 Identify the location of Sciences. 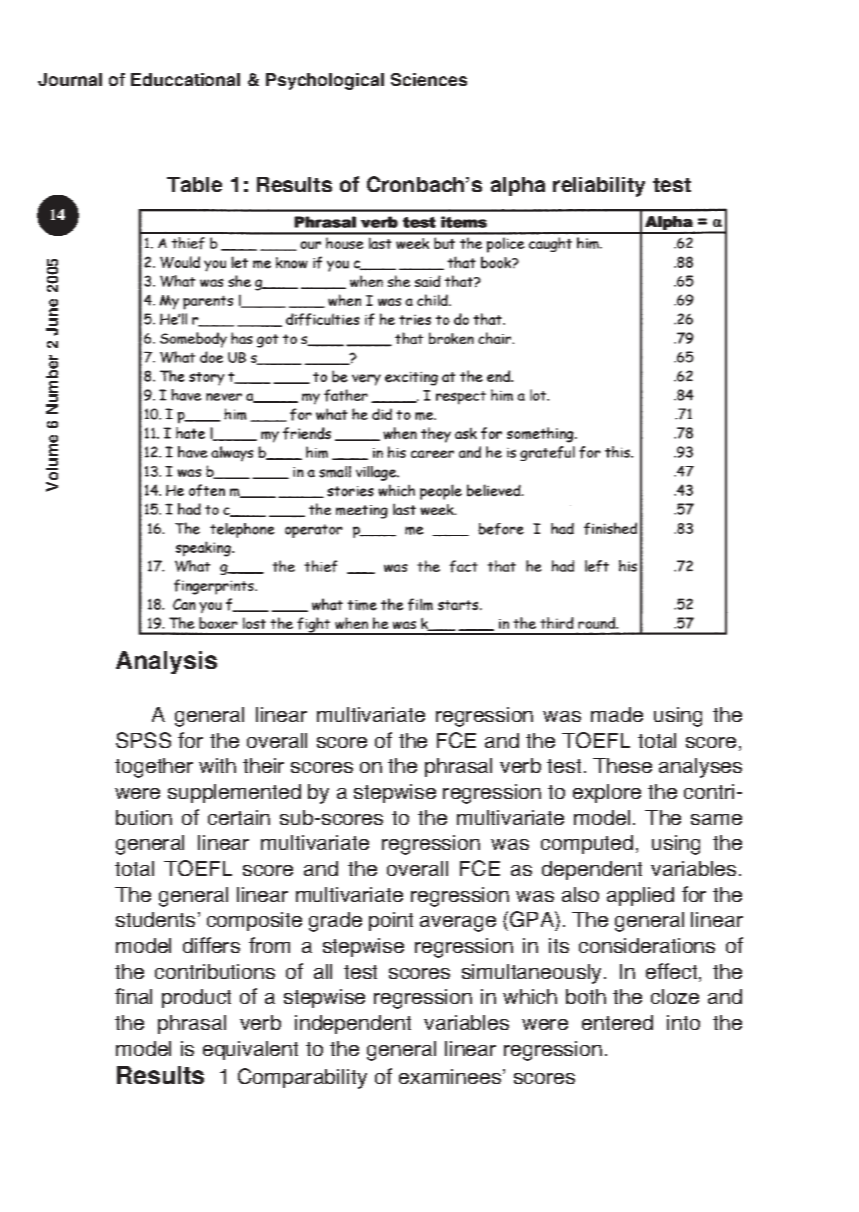
(429, 79).
